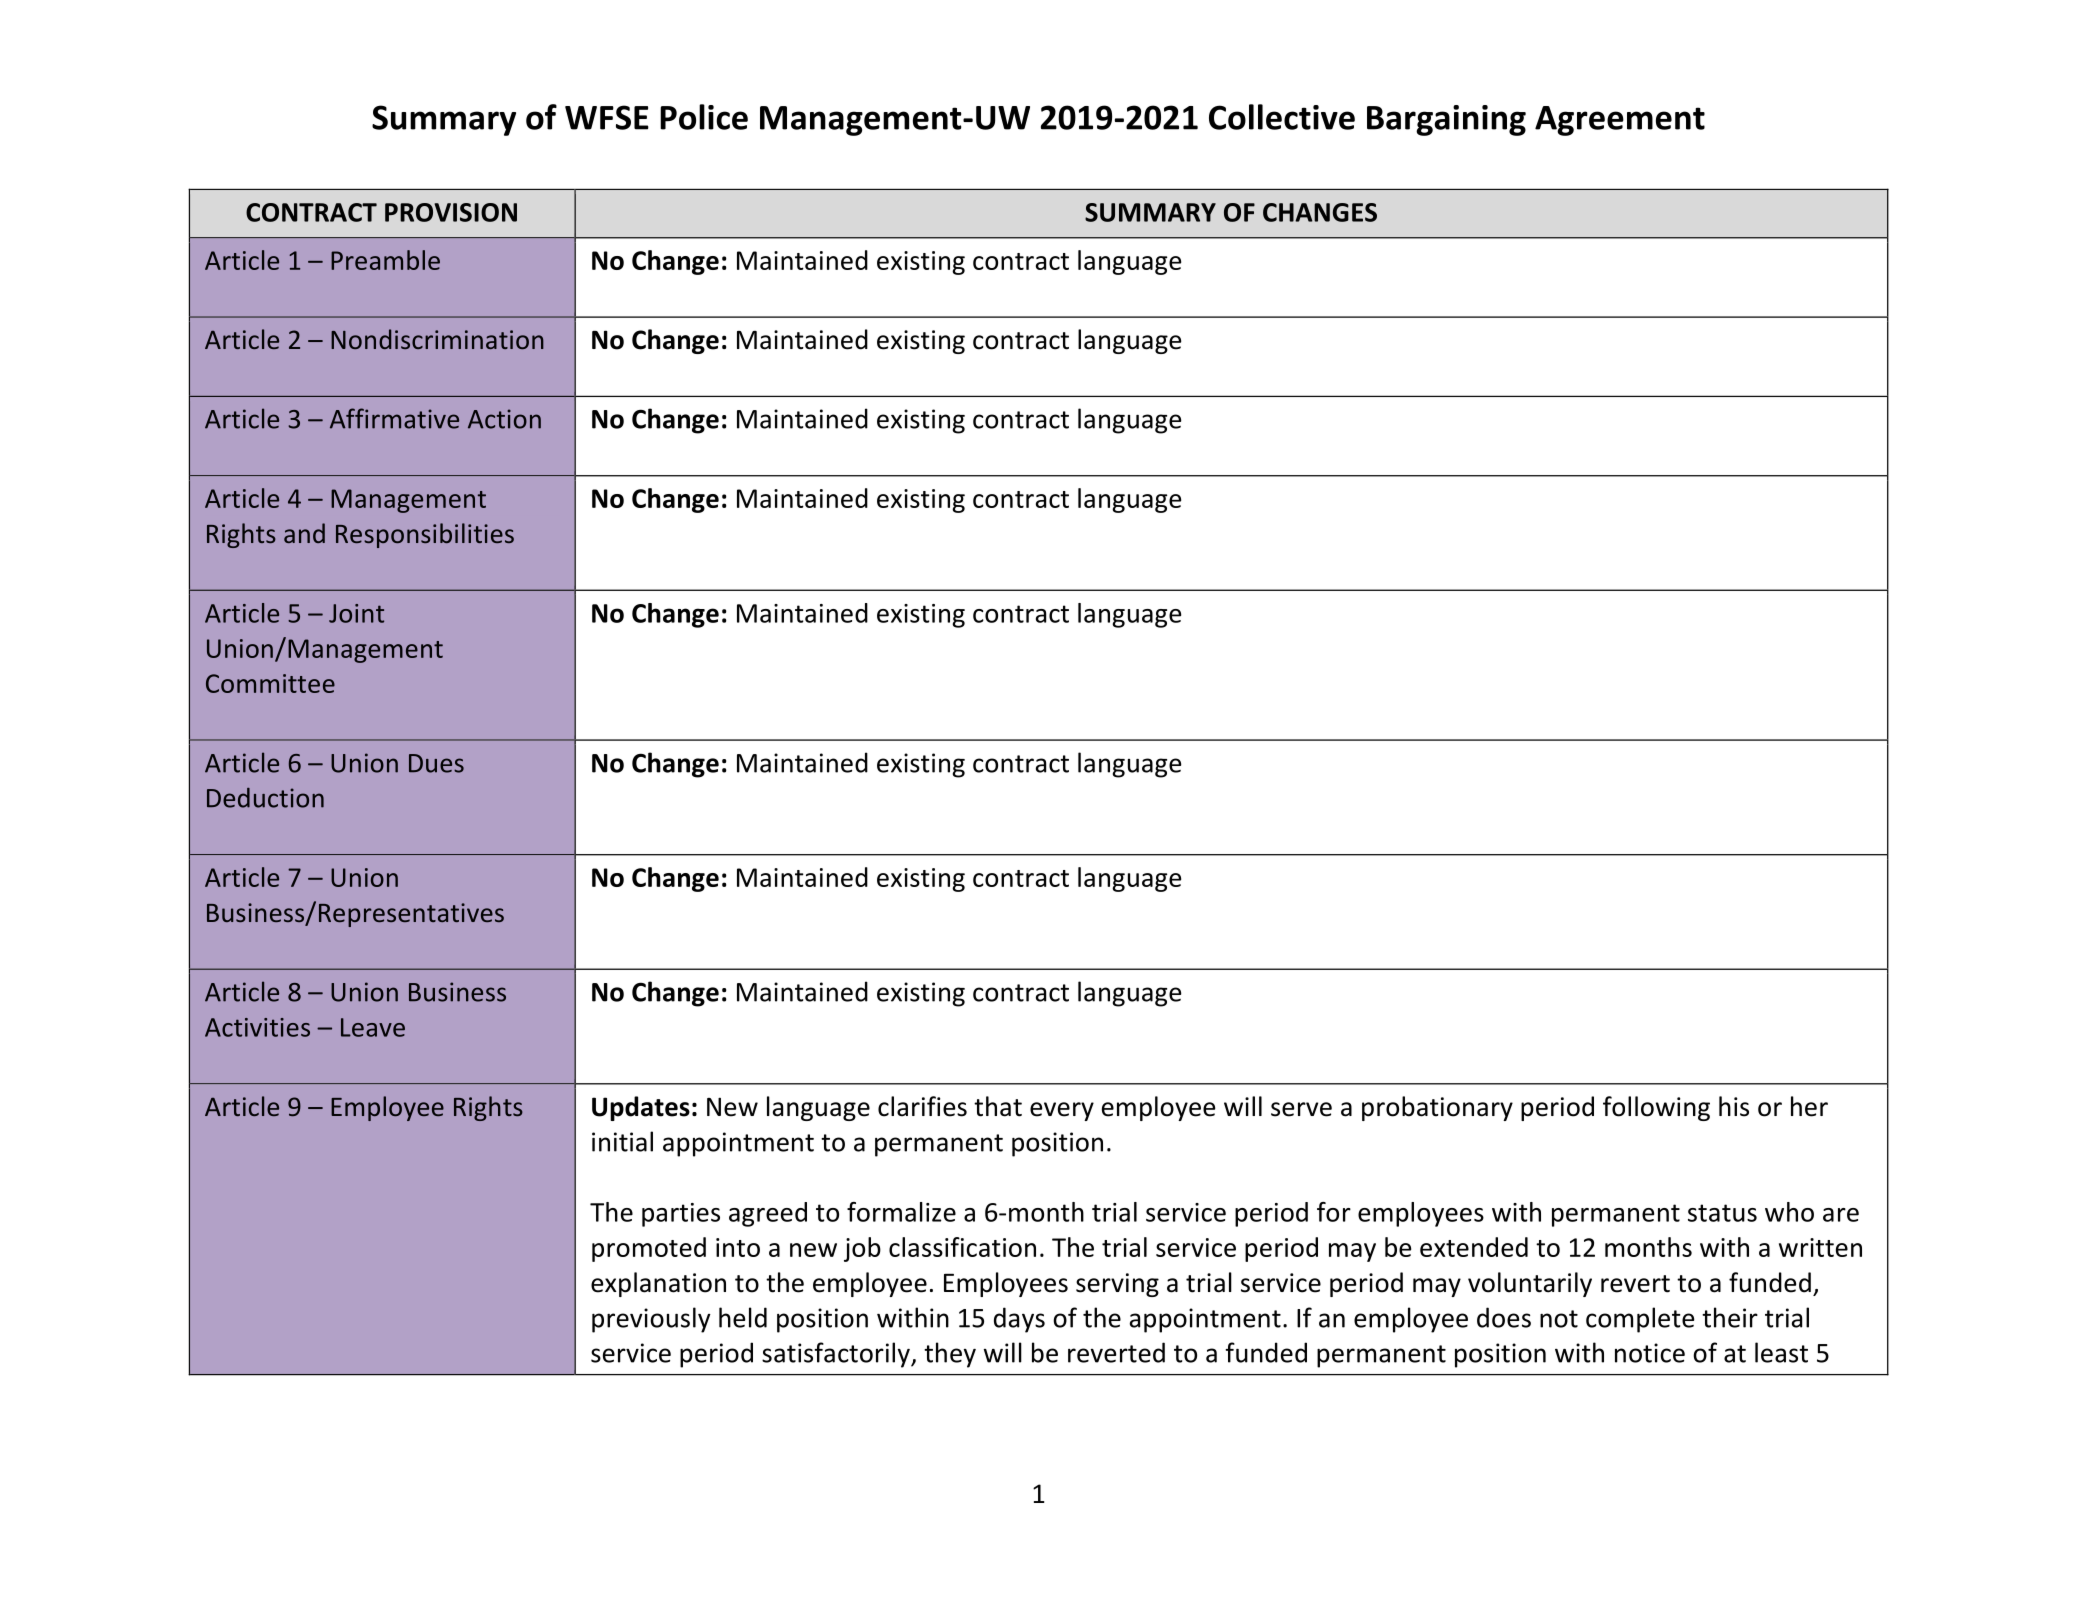 The width and height of the screenshot is (2077, 1605). What do you see at coordinates (651, 1320) in the screenshot?
I see `previously` at bounding box center [651, 1320].
